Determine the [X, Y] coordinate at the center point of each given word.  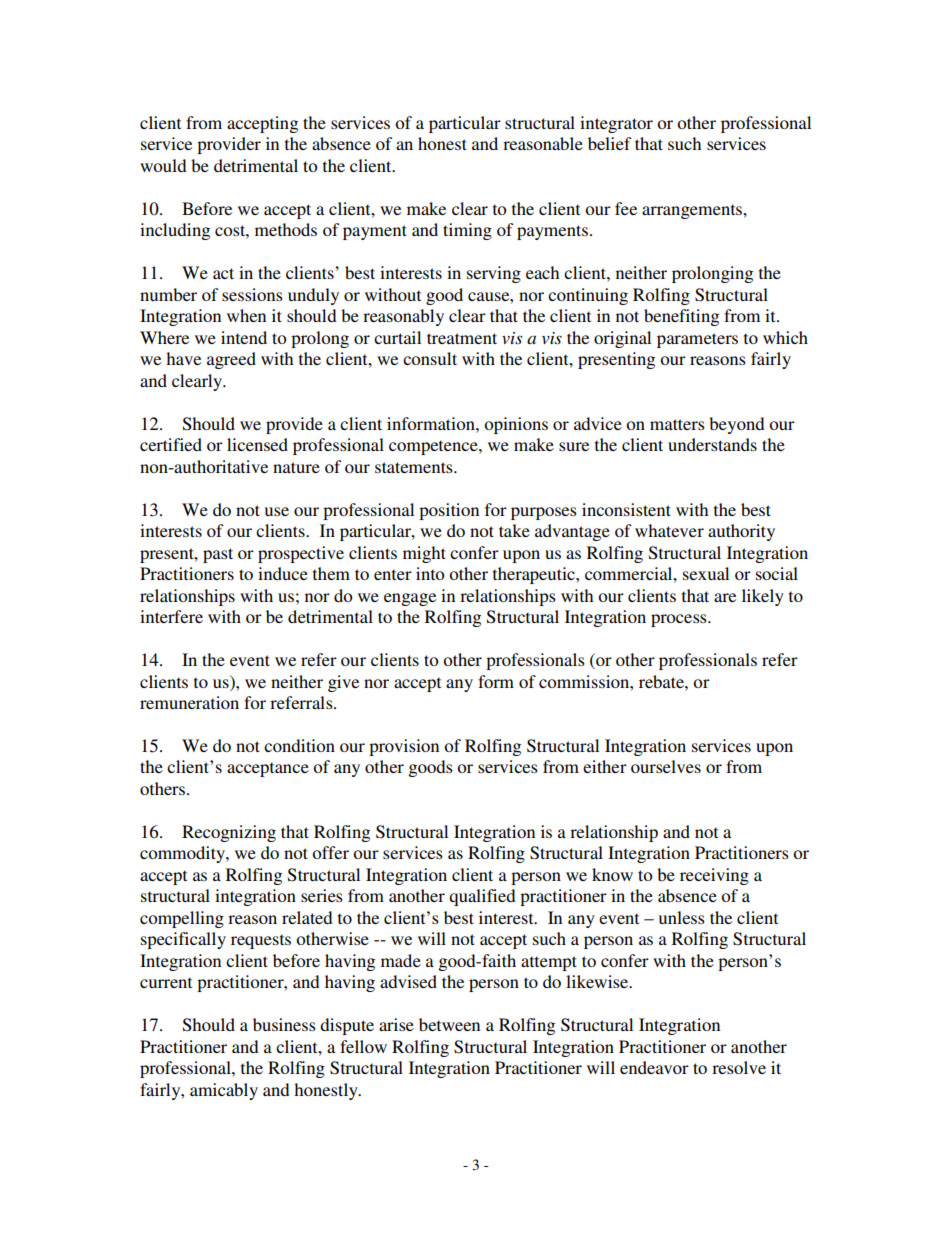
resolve [739, 1067]
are [725, 597]
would [163, 165]
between [449, 1024]
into [430, 573]
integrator [616, 124]
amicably [224, 1091]
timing [467, 231]
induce [283, 573]
